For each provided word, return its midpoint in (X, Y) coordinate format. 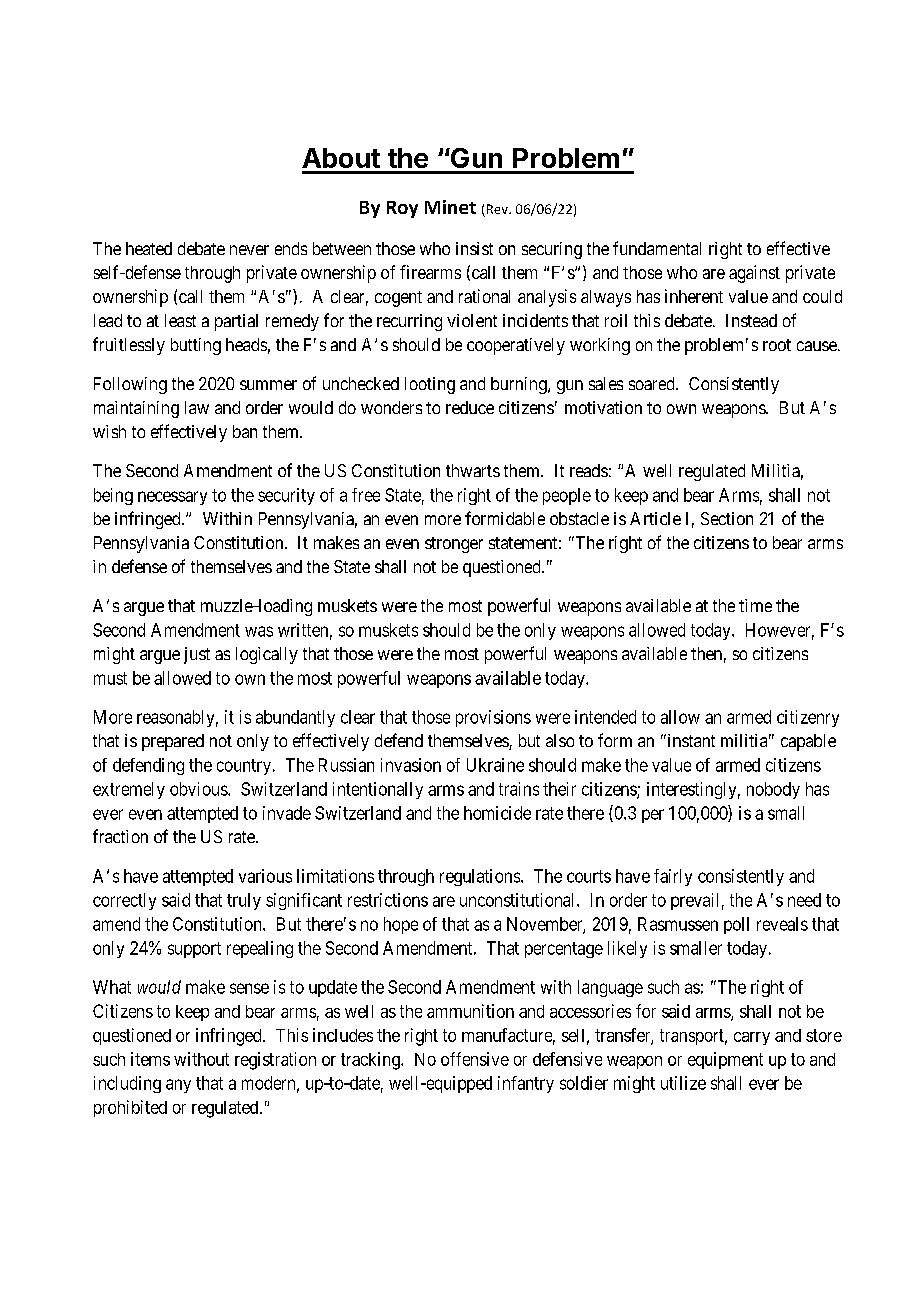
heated (149, 248)
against (754, 274)
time (755, 605)
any (178, 1086)
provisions (493, 718)
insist (474, 248)
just (197, 655)
